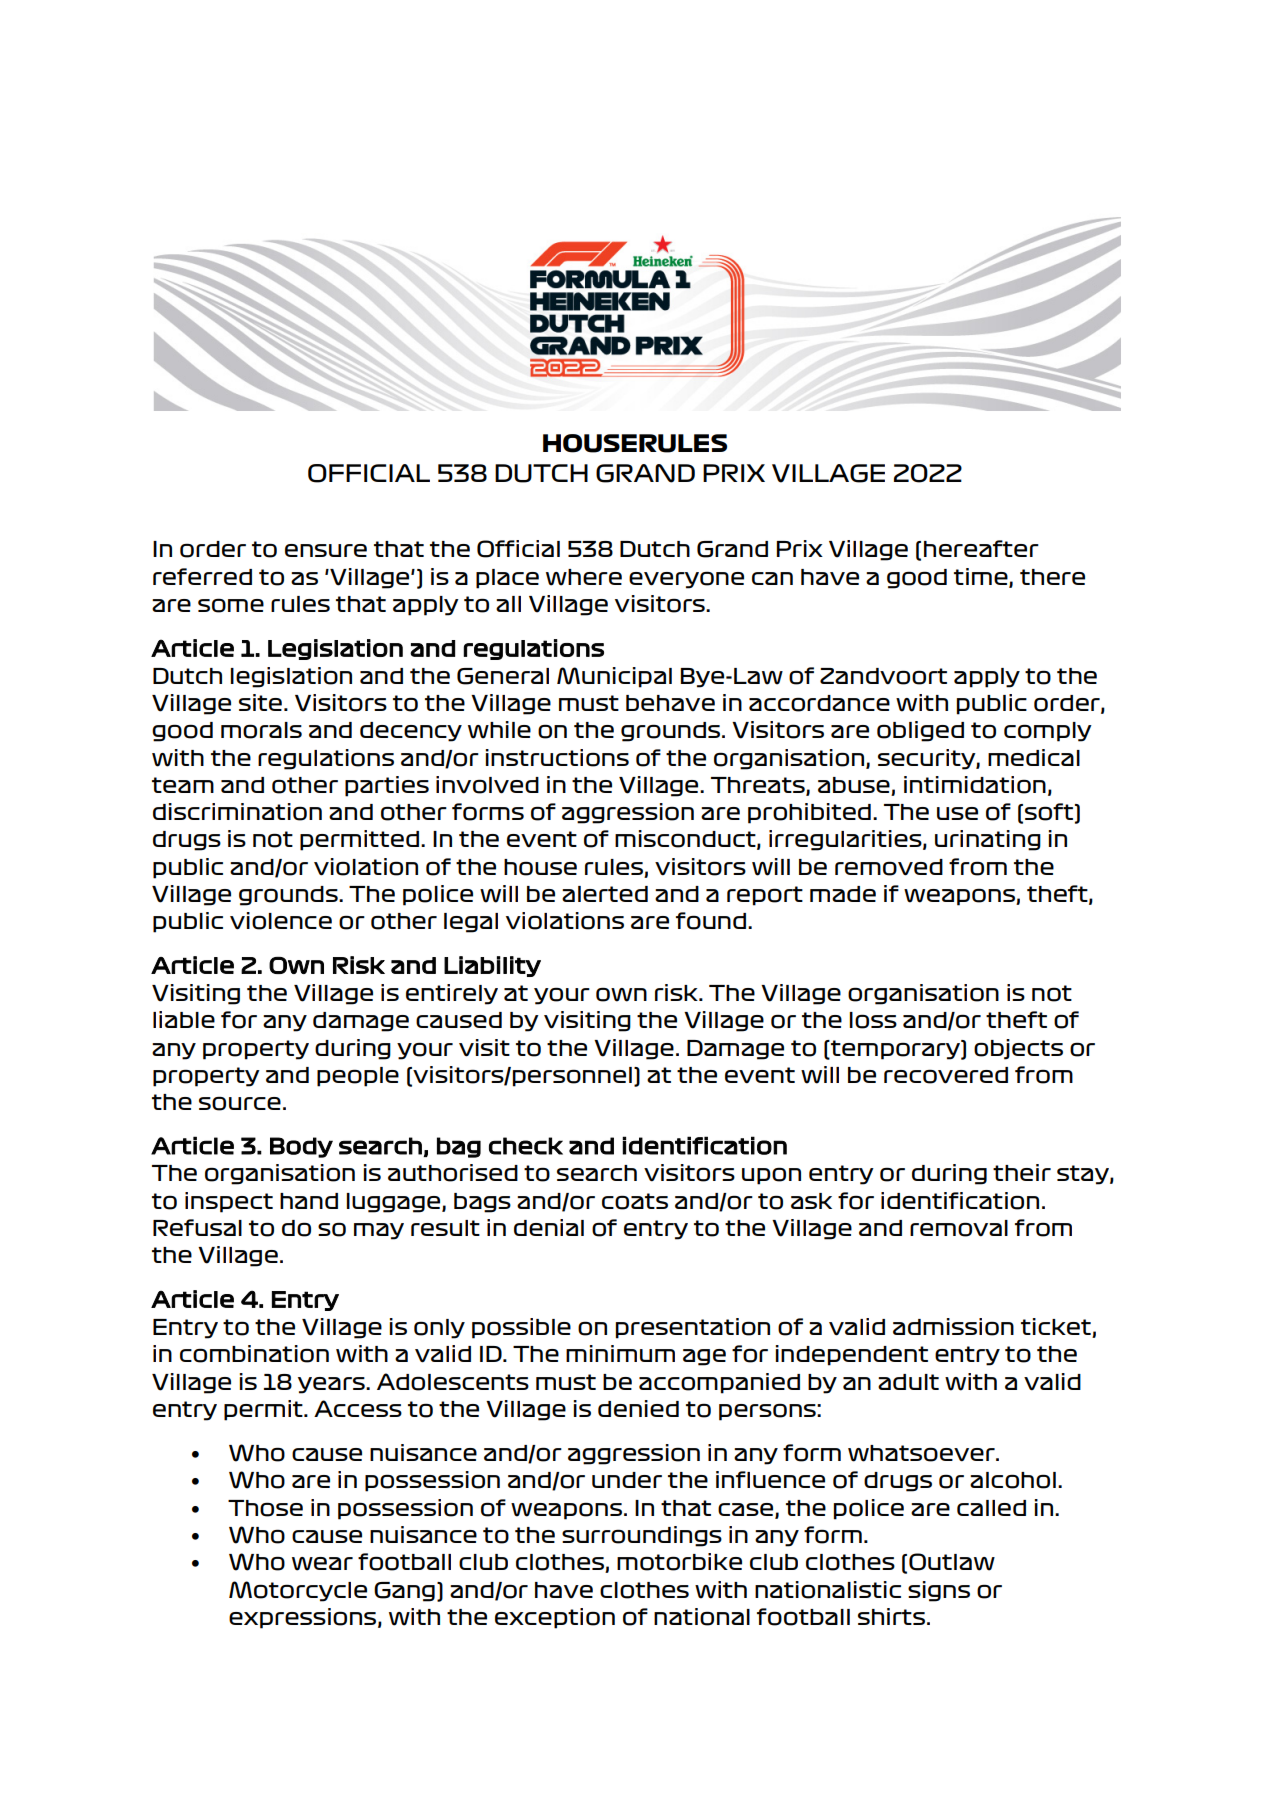 The image size is (1268, 1794). What do you see at coordinates (982, 578) in the screenshot?
I see `time` at bounding box center [982, 578].
